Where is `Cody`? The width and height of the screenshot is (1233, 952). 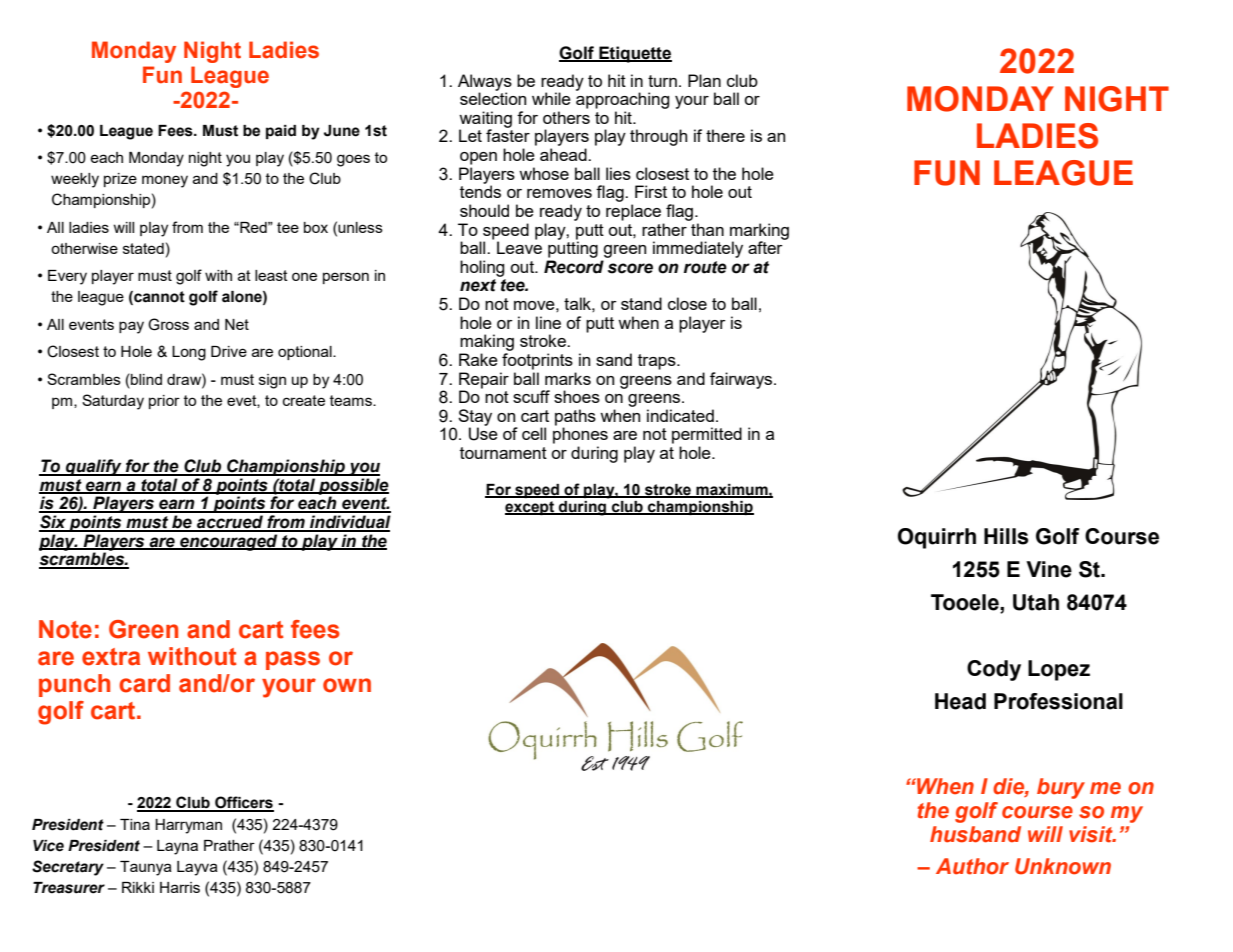 Cody is located at coordinates (994, 670).
